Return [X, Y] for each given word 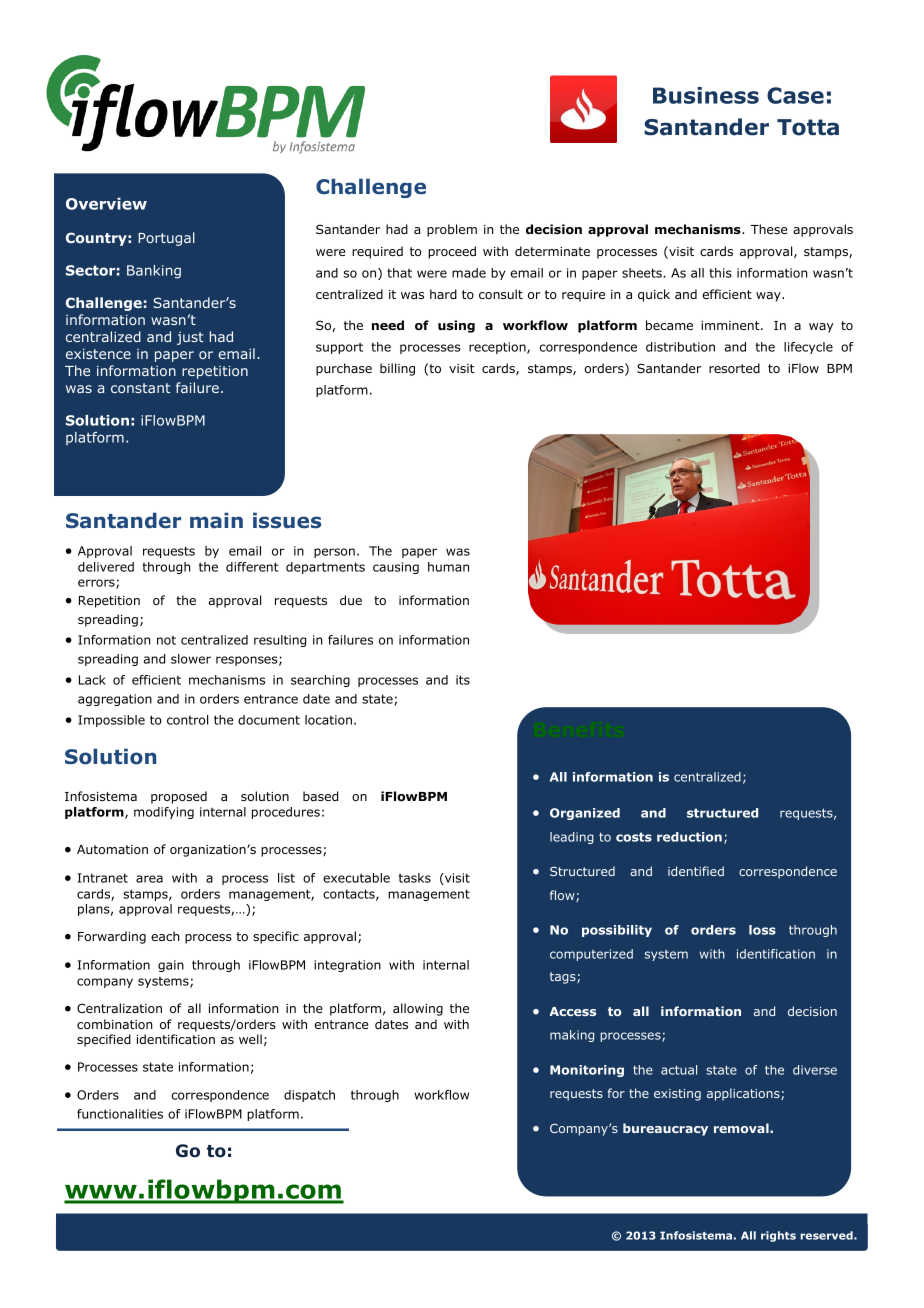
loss [762, 930]
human [448, 567]
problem [452, 230]
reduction [689, 837]
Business [706, 95]
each [165, 936]
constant [140, 388]
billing [397, 369]
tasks [415, 878]
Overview [106, 203]
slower [191, 659]
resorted [734, 368]
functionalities [120, 1114]
